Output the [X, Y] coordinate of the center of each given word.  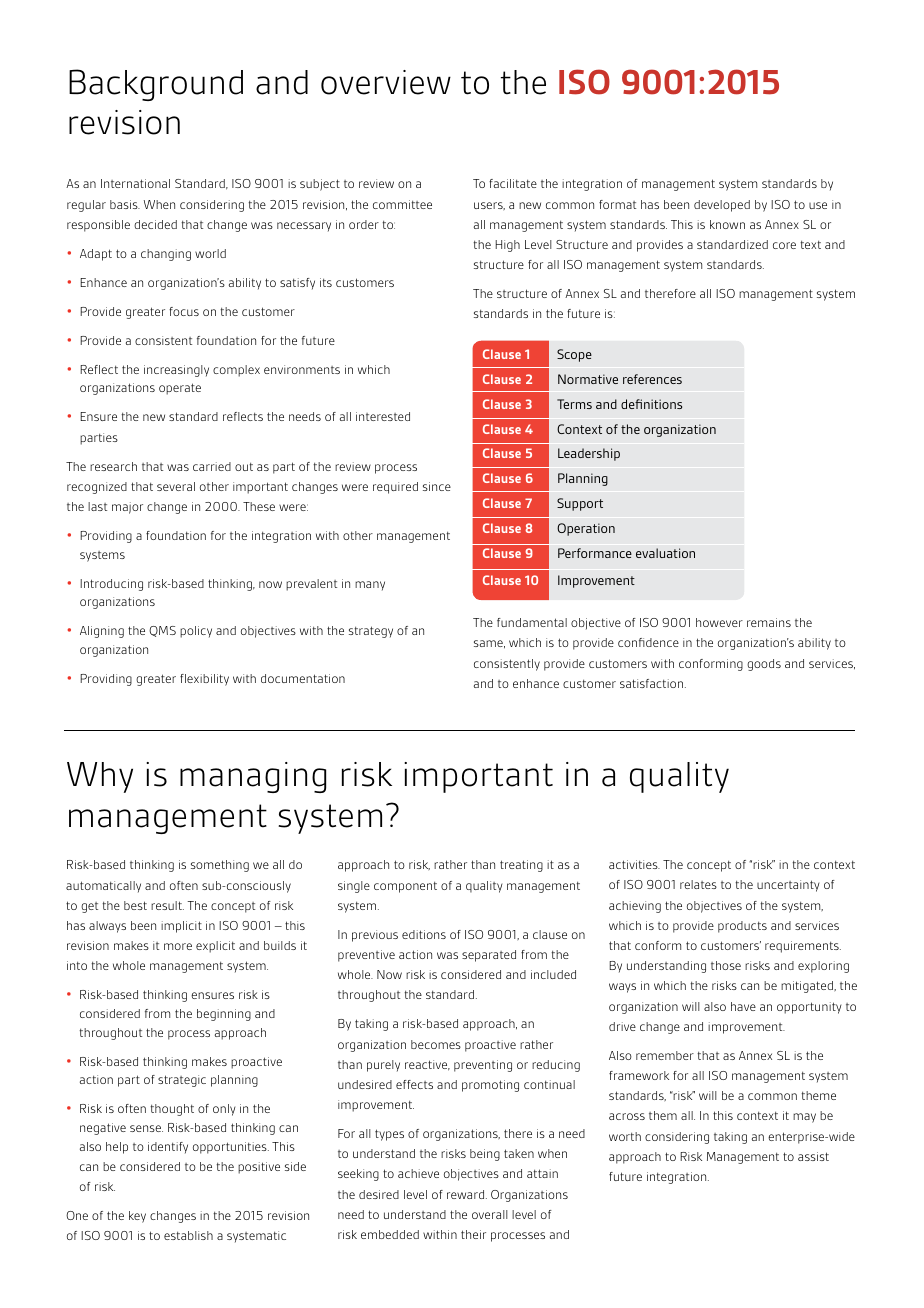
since [437, 486]
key [137, 1217]
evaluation [665, 553]
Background [156, 85]
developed [722, 206]
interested [383, 416]
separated [489, 956]
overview [386, 82]
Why [100, 777]
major [127, 508]
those [726, 965]
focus [184, 311]
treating [521, 866]
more [178, 946]
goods [764, 665]
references [652, 379]
